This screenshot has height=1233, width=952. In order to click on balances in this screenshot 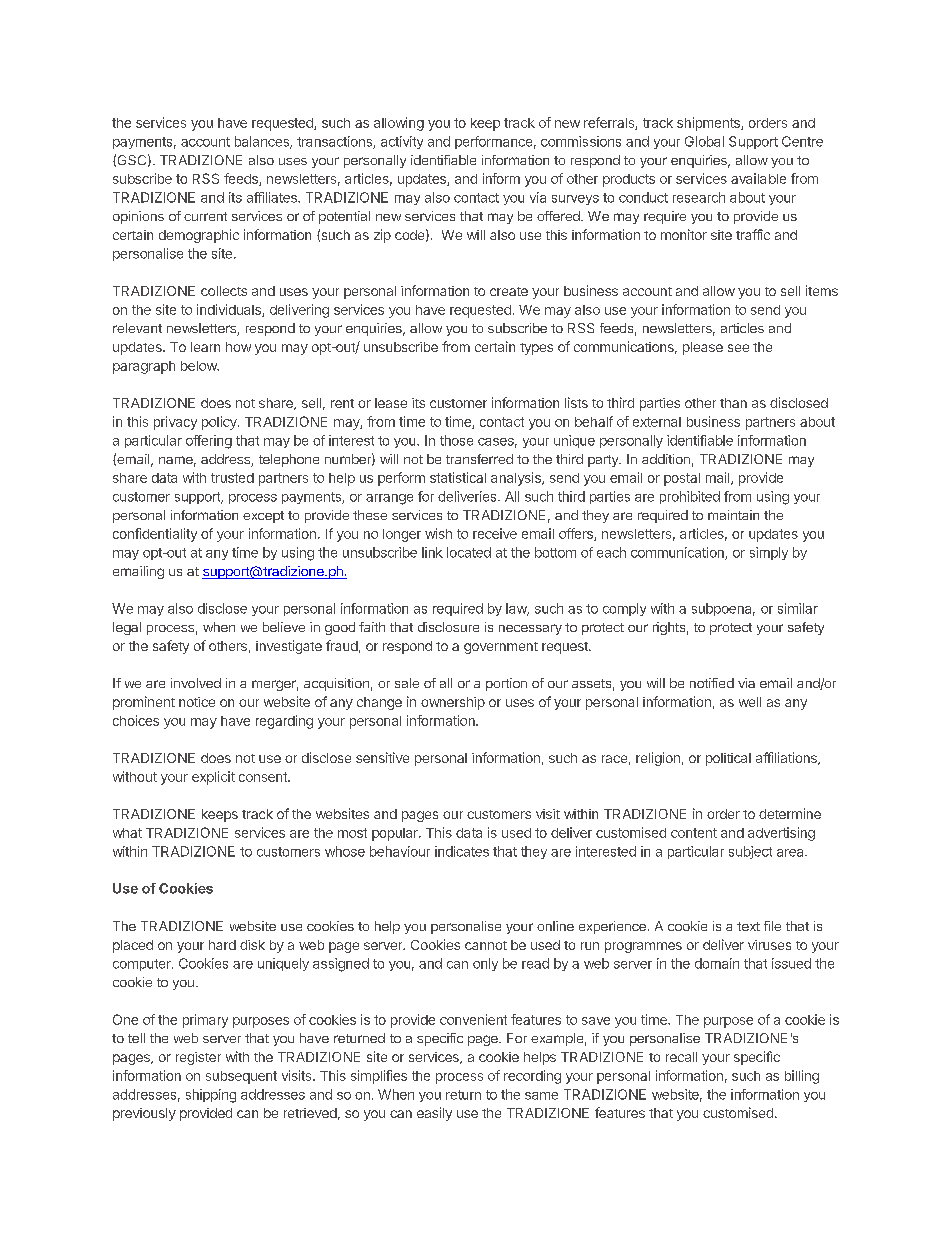, I will do `click(263, 142)`.
